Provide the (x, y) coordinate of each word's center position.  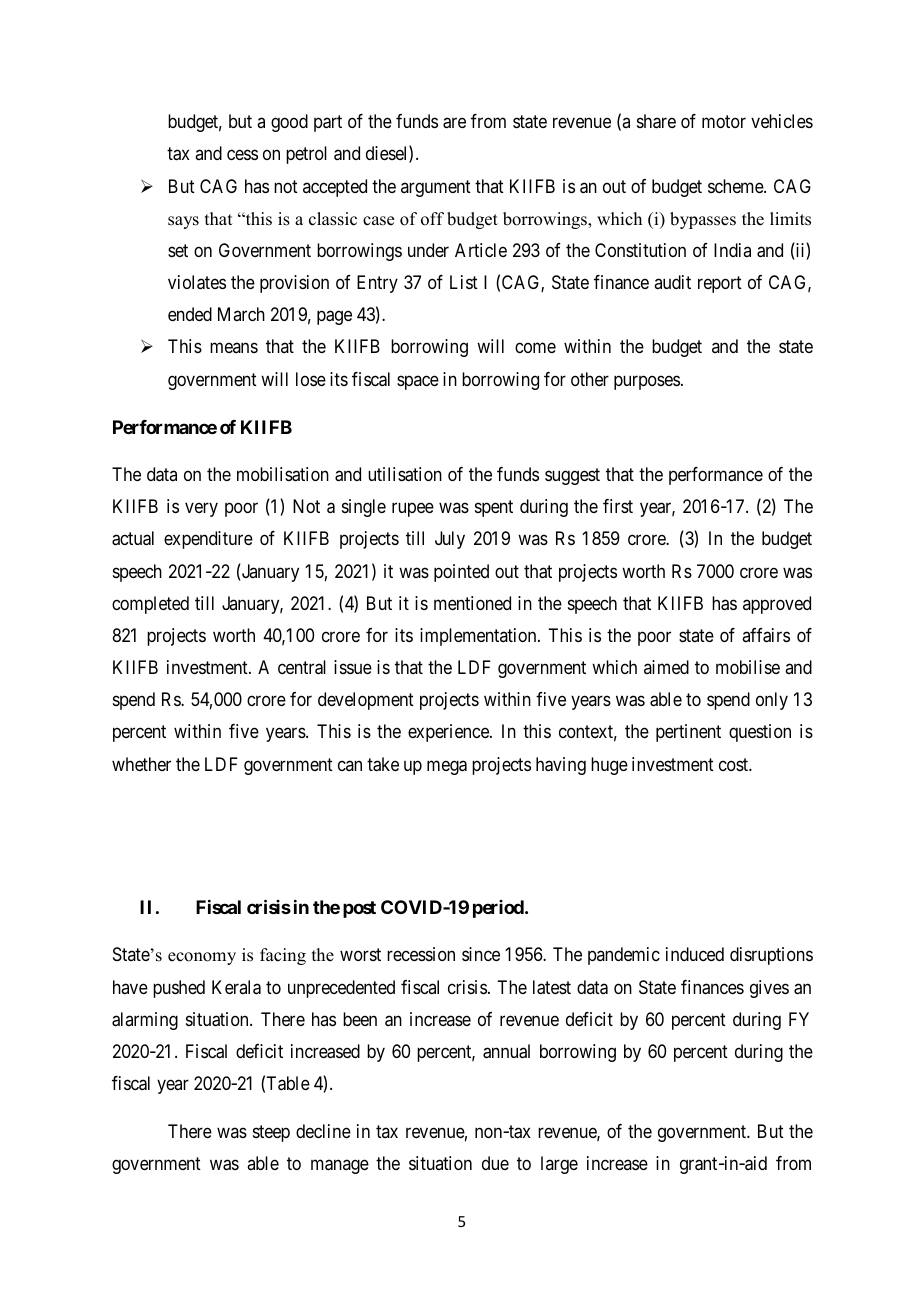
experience (449, 733)
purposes (647, 382)
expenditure (208, 540)
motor (724, 122)
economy (202, 958)
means (234, 348)
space (418, 382)
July (450, 540)
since (481, 954)
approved (777, 605)
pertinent (688, 733)
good (289, 123)
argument (436, 188)
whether (141, 764)
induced (695, 954)
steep (271, 1133)
